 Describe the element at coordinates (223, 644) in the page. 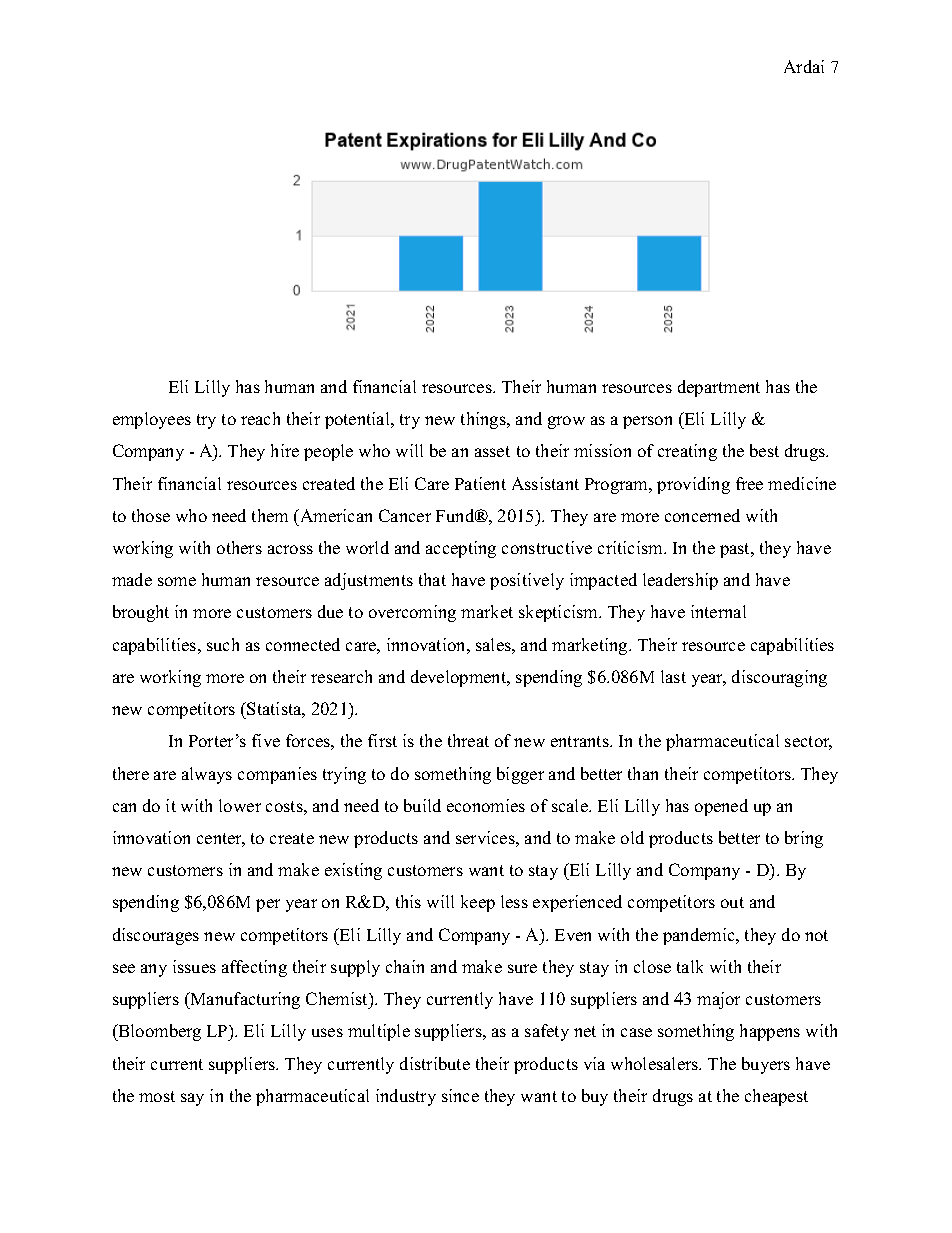

I see `such` at that location.
